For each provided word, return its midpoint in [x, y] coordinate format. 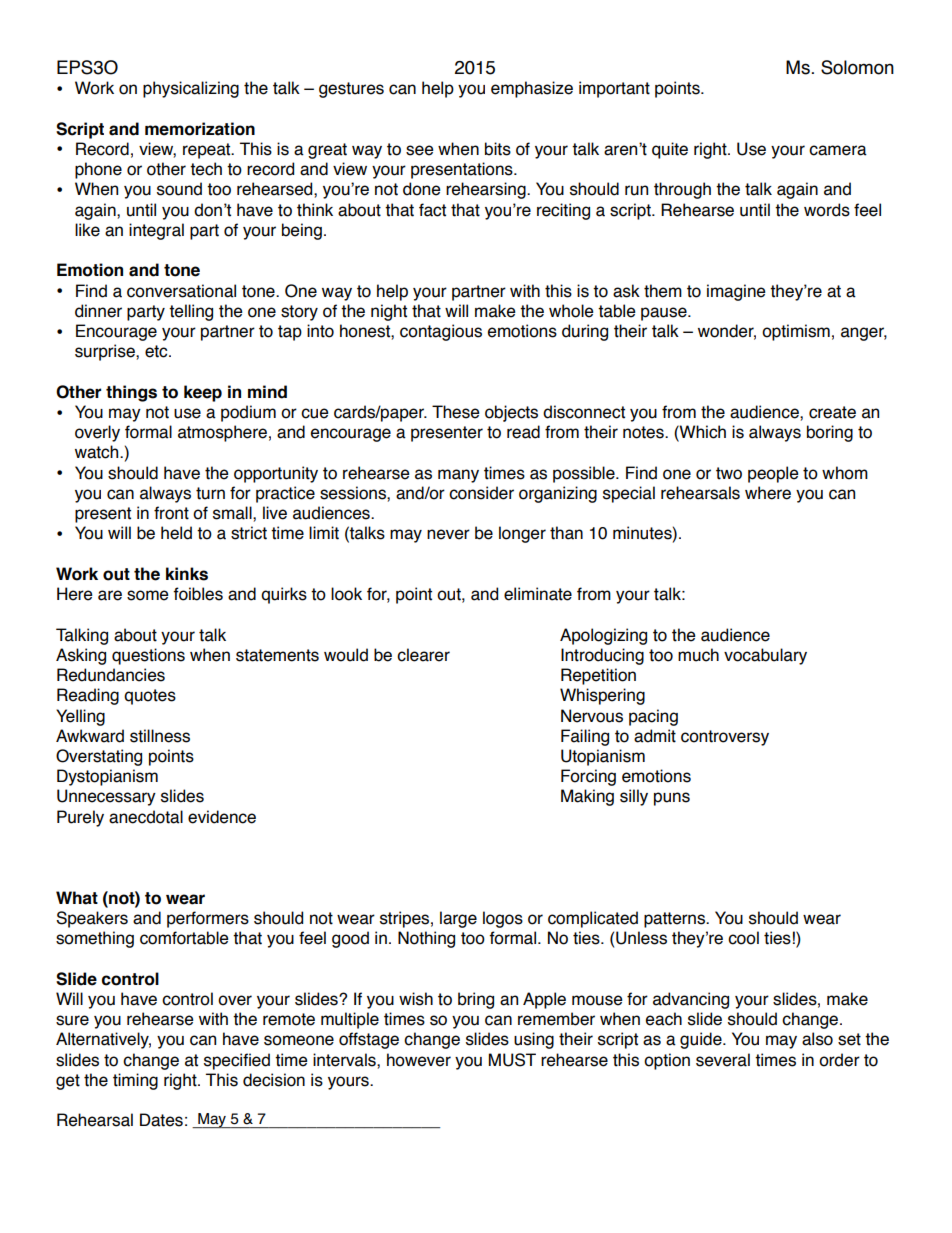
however [419, 1060]
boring [830, 433]
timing [135, 1081]
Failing [585, 737]
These [456, 412]
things [131, 393]
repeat [208, 151]
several [723, 1060]
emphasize [532, 89]
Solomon [857, 67]
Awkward [90, 736]
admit [655, 736]
